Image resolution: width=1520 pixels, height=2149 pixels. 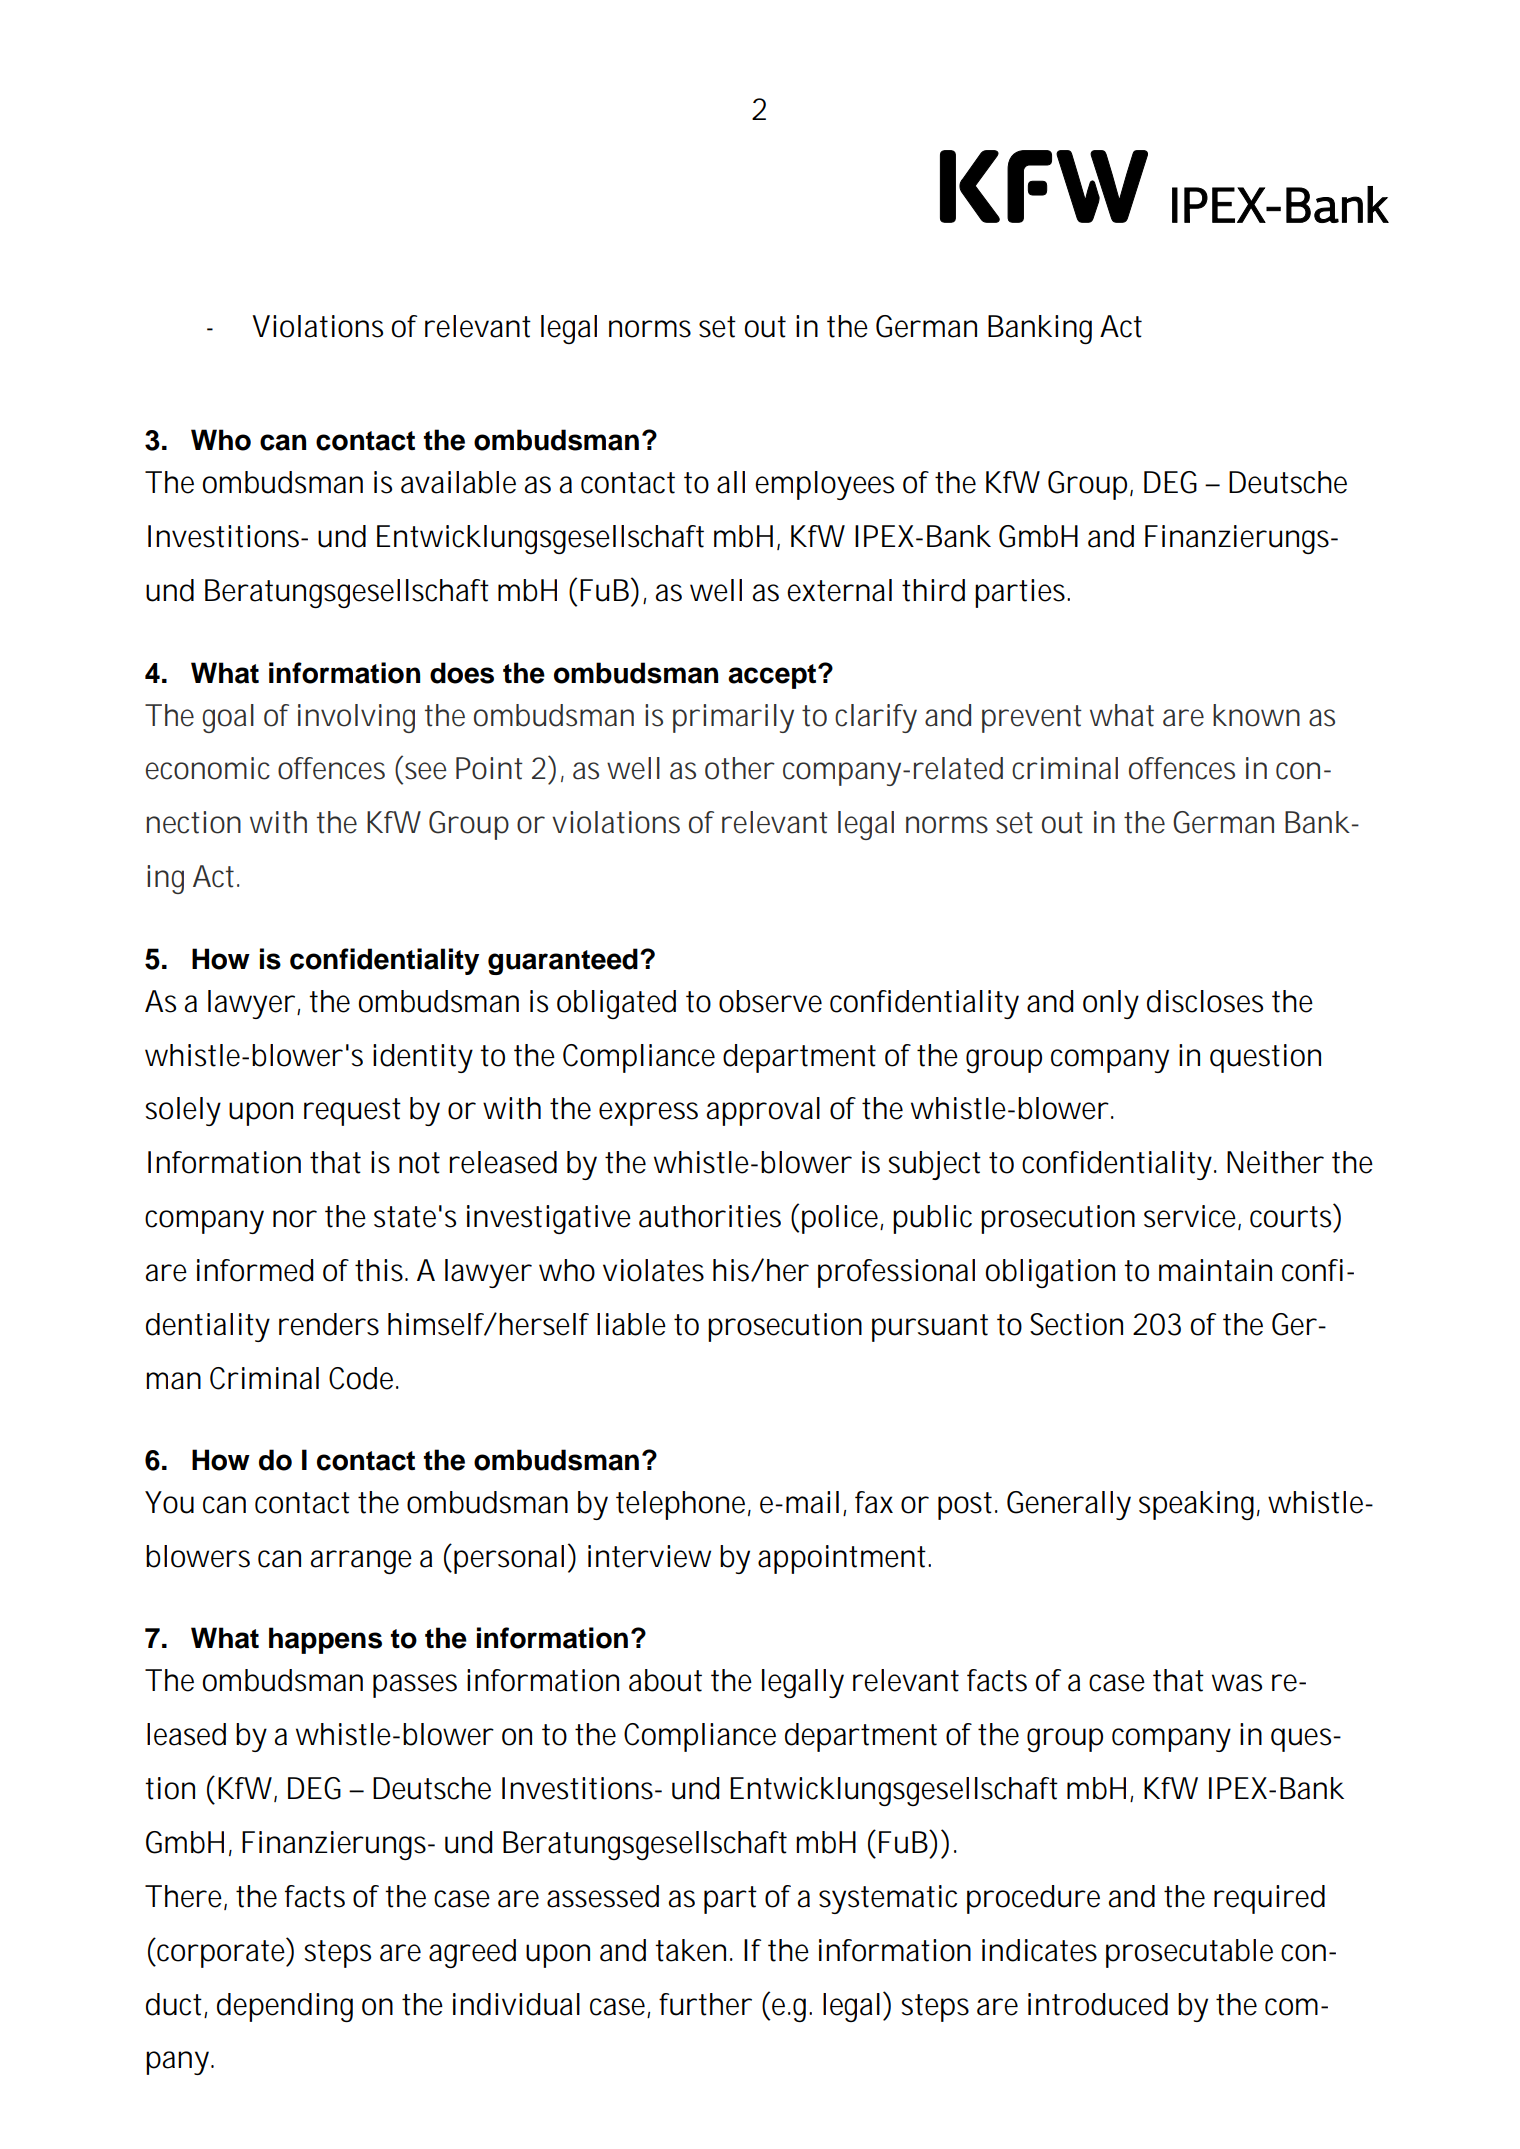 I want to click on identity, so click(x=423, y=1058).
